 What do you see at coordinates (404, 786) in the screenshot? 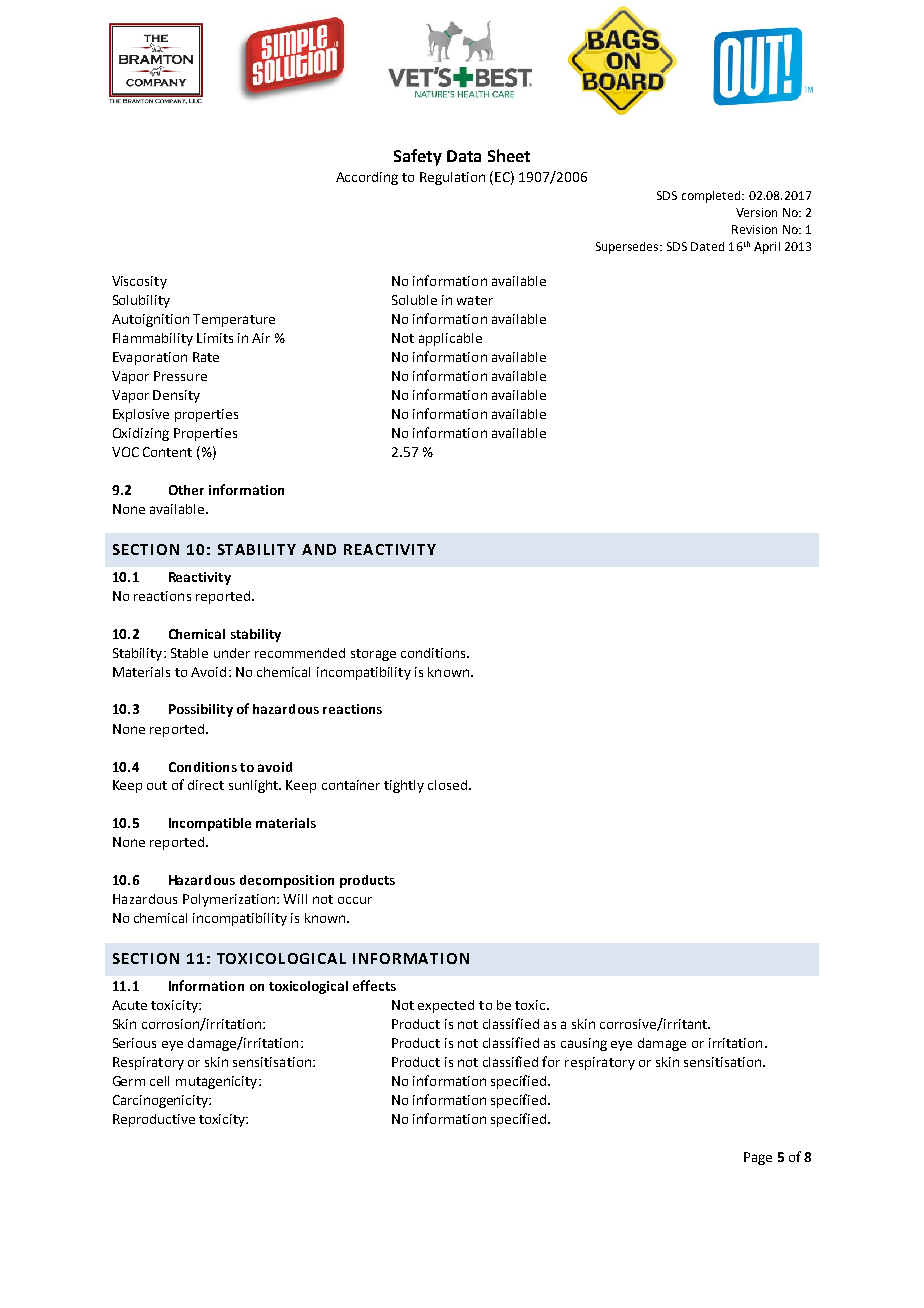
I see `tightly` at bounding box center [404, 786].
